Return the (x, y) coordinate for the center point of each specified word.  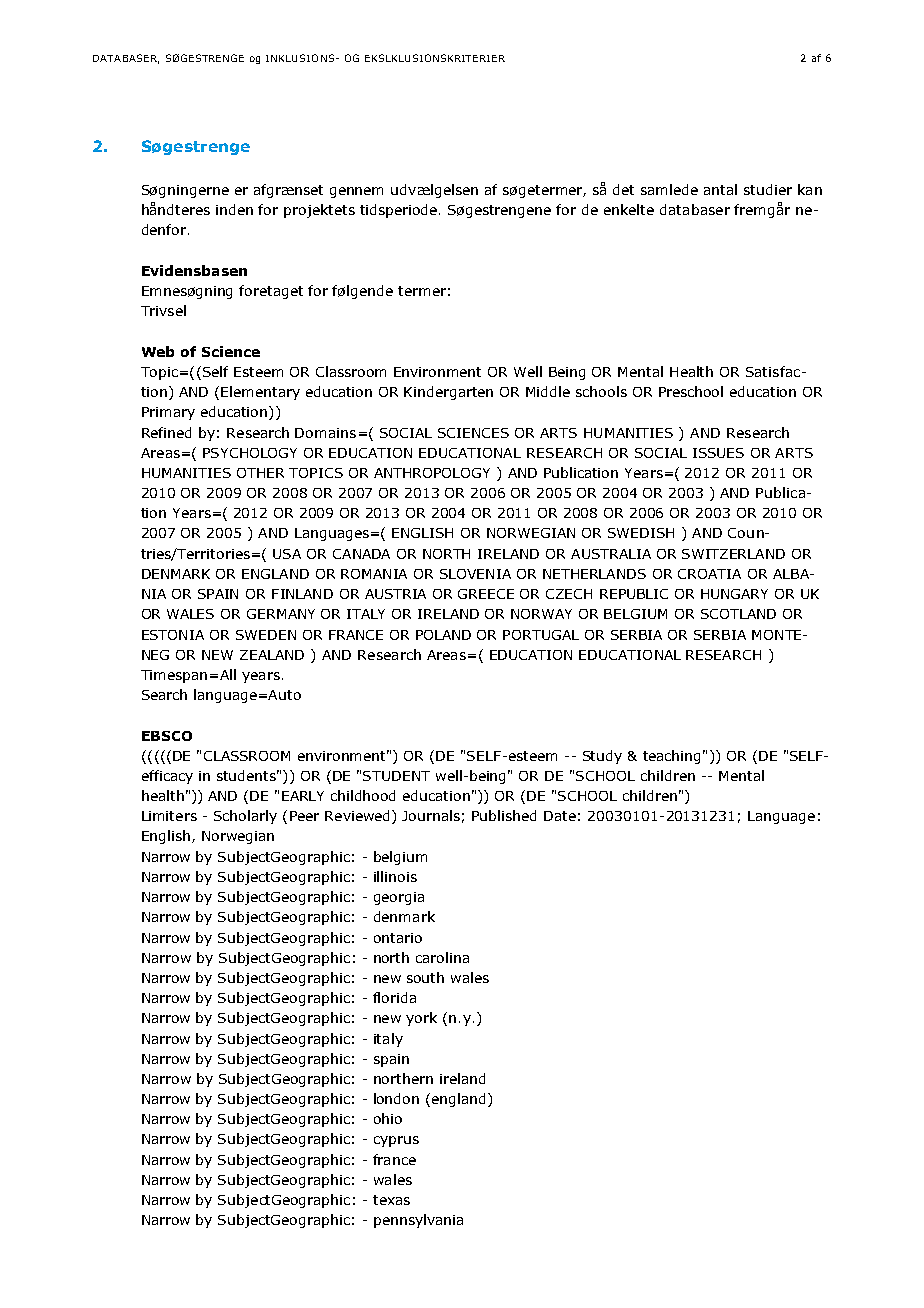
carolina (442, 957)
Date (560, 816)
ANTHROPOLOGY (432, 473)
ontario (398, 938)
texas (391, 1200)
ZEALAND (272, 655)
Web (158, 351)
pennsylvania (418, 1221)
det (623, 189)
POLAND (443, 635)
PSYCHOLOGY (250, 453)
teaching (671, 757)
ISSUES (718, 453)
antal (720, 189)
